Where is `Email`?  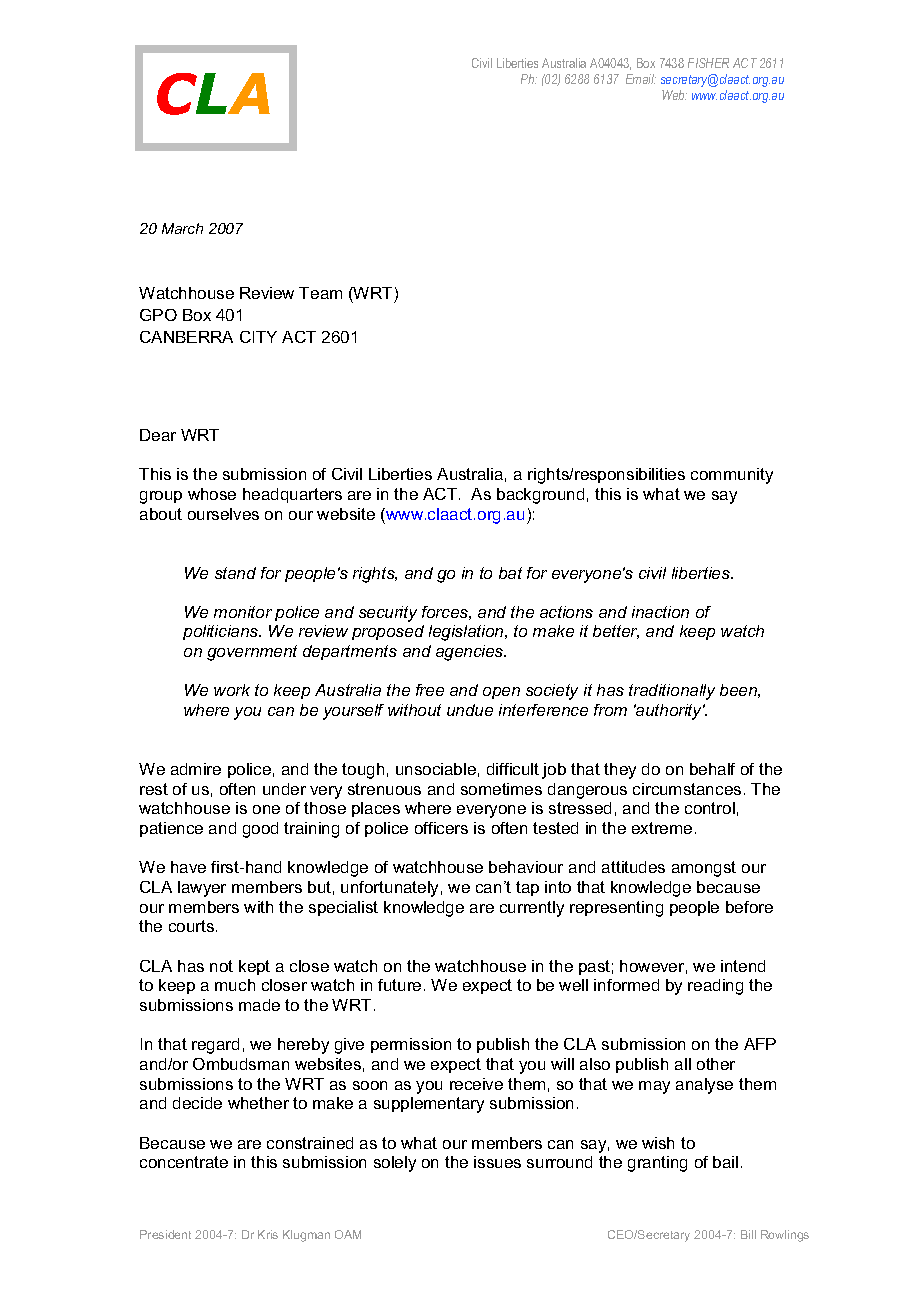 Email is located at coordinates (641, 79).
